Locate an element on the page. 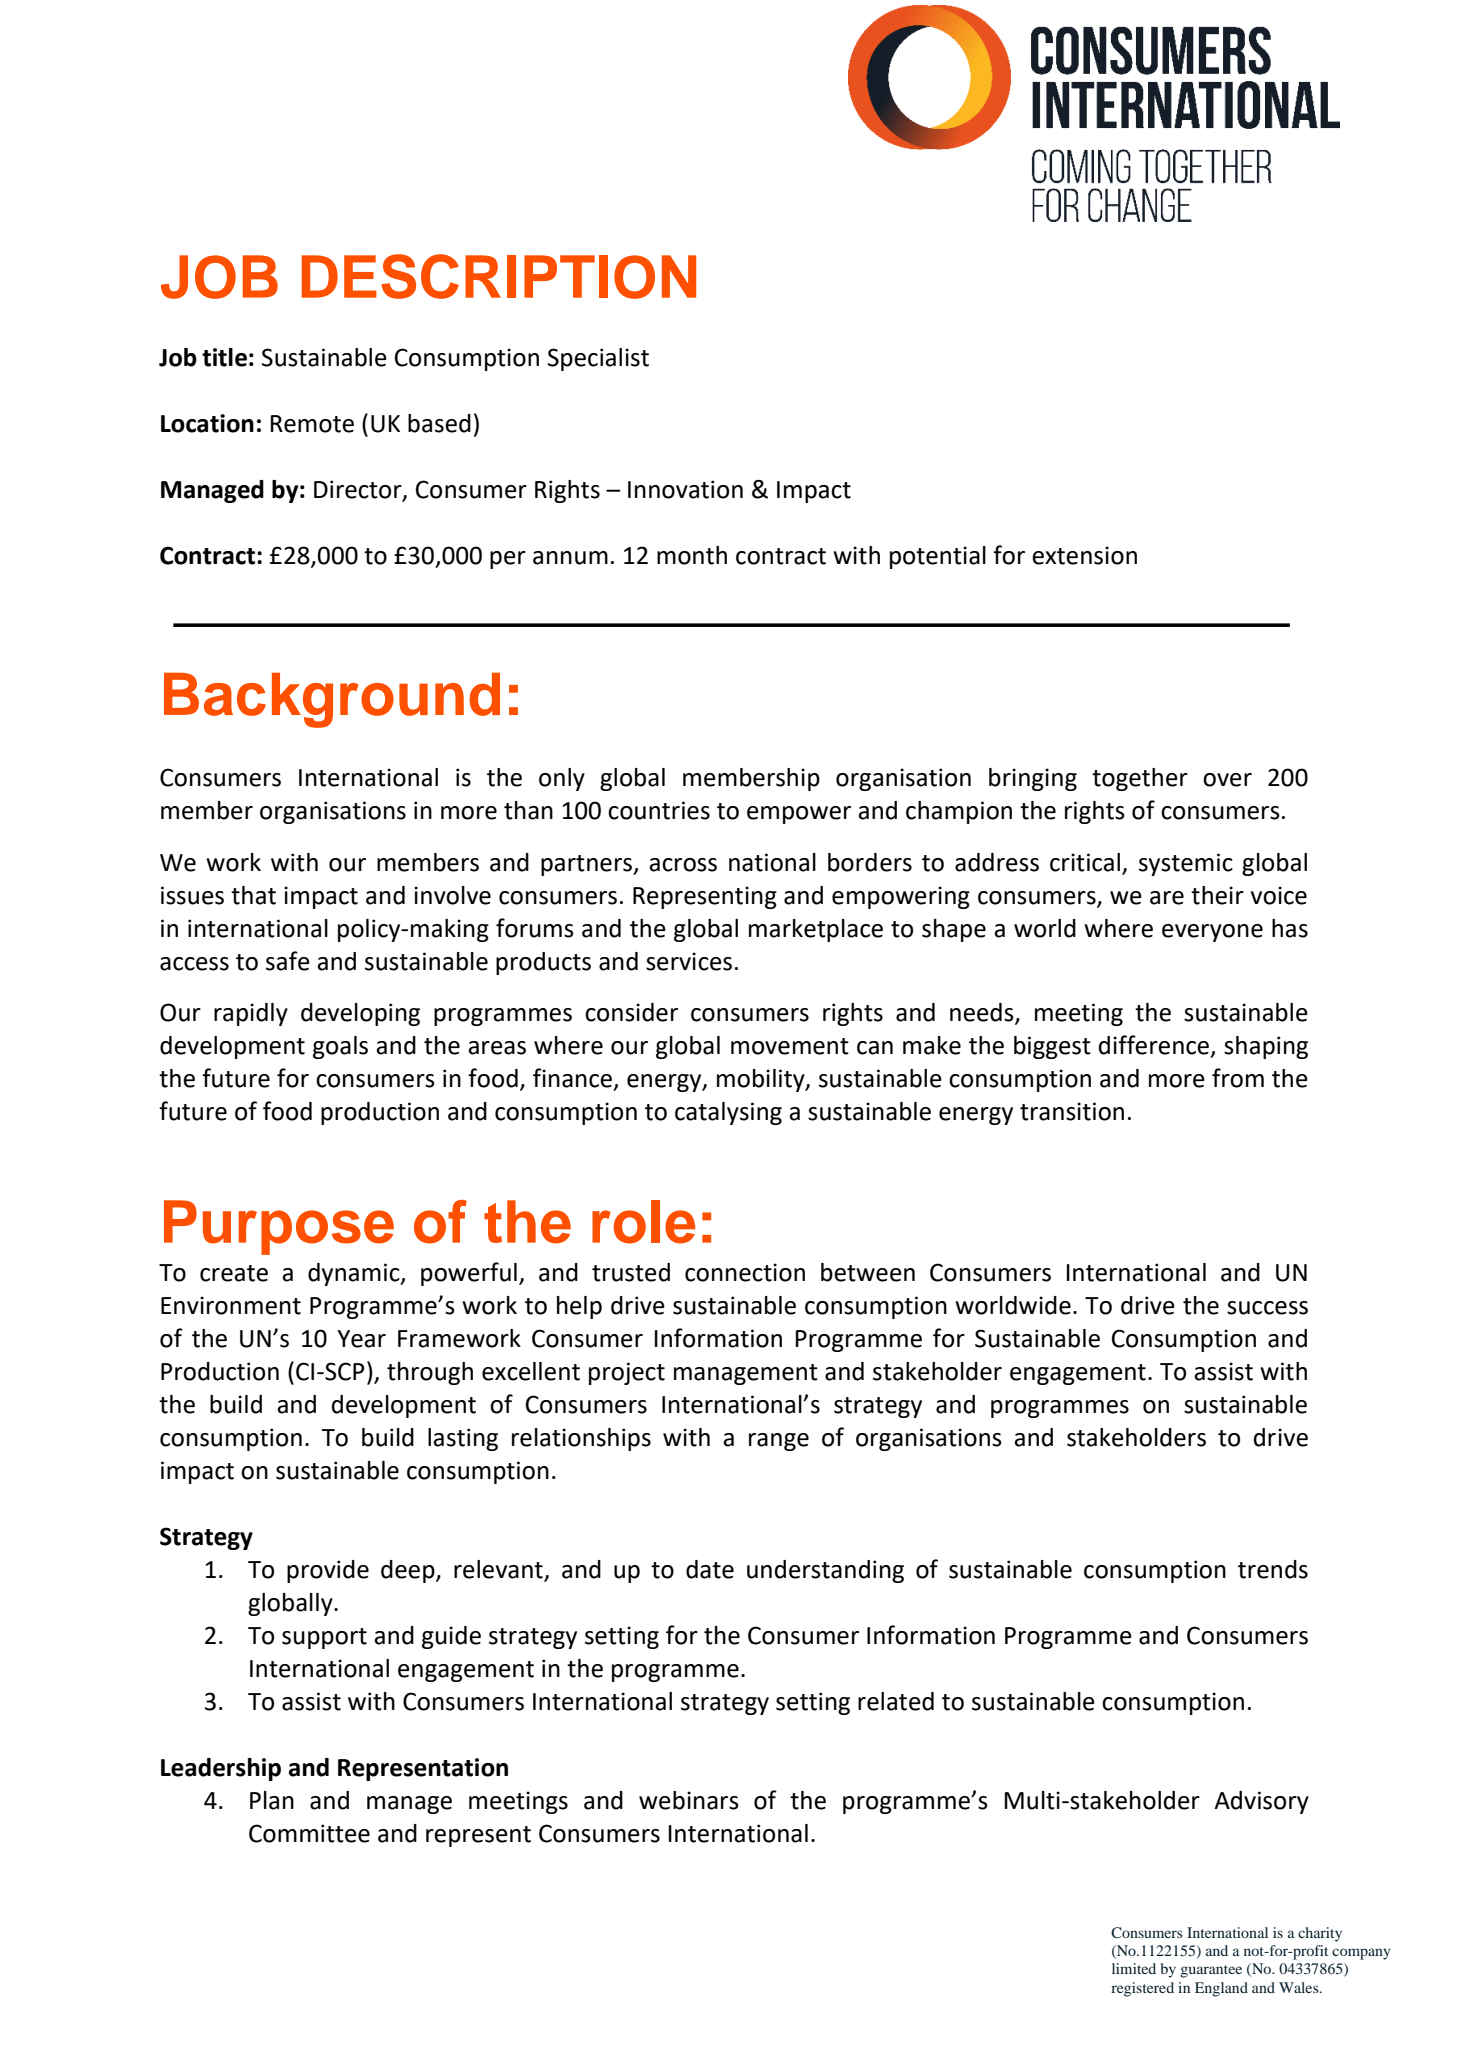 This image has width=1463, height=2069. dynamic is located at coordinates (355, 1274).
